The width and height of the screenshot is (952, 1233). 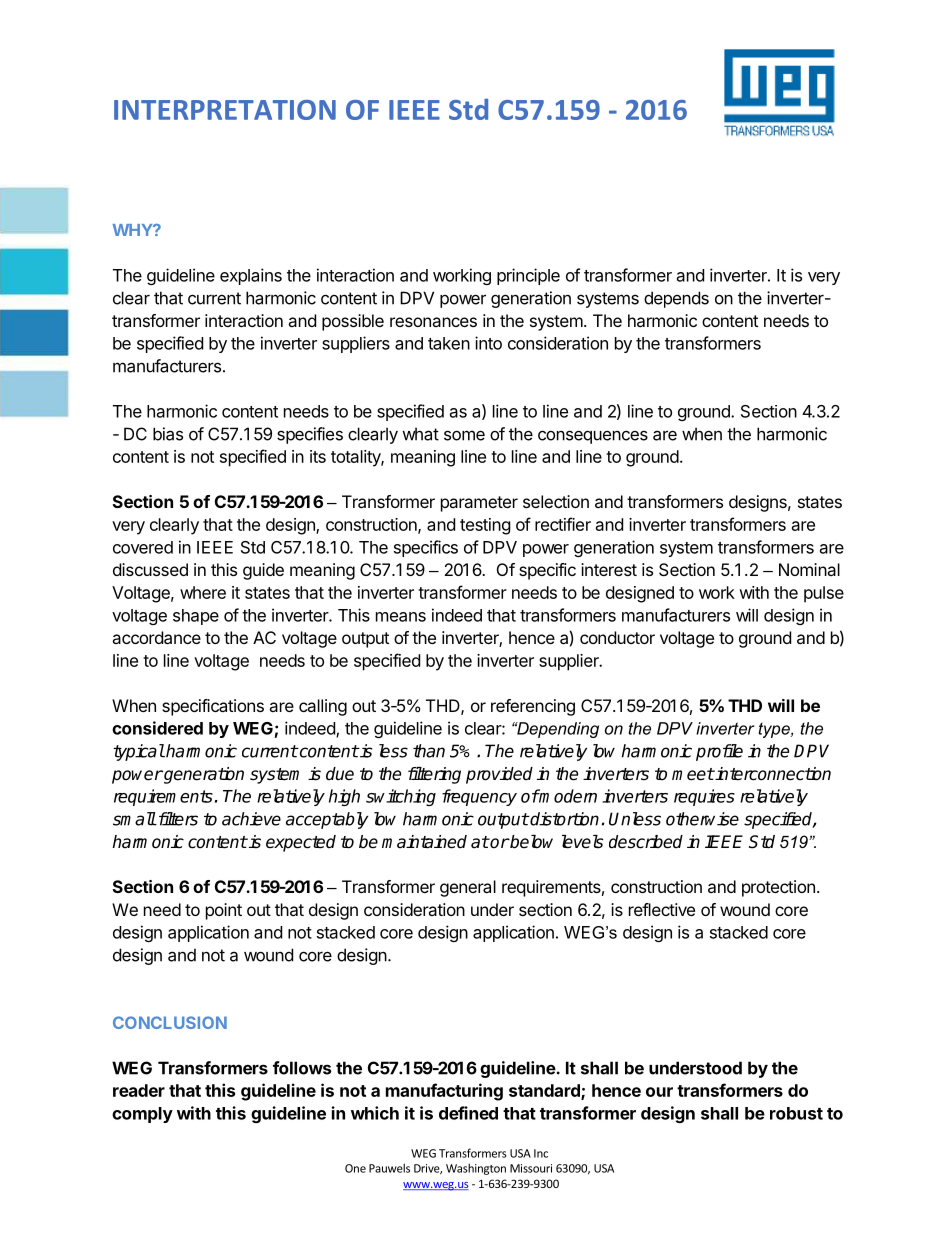 What do you see at coordinates (796, 1113) in the screenshot?
I see `robust` at bounding box center [796, 1113].
